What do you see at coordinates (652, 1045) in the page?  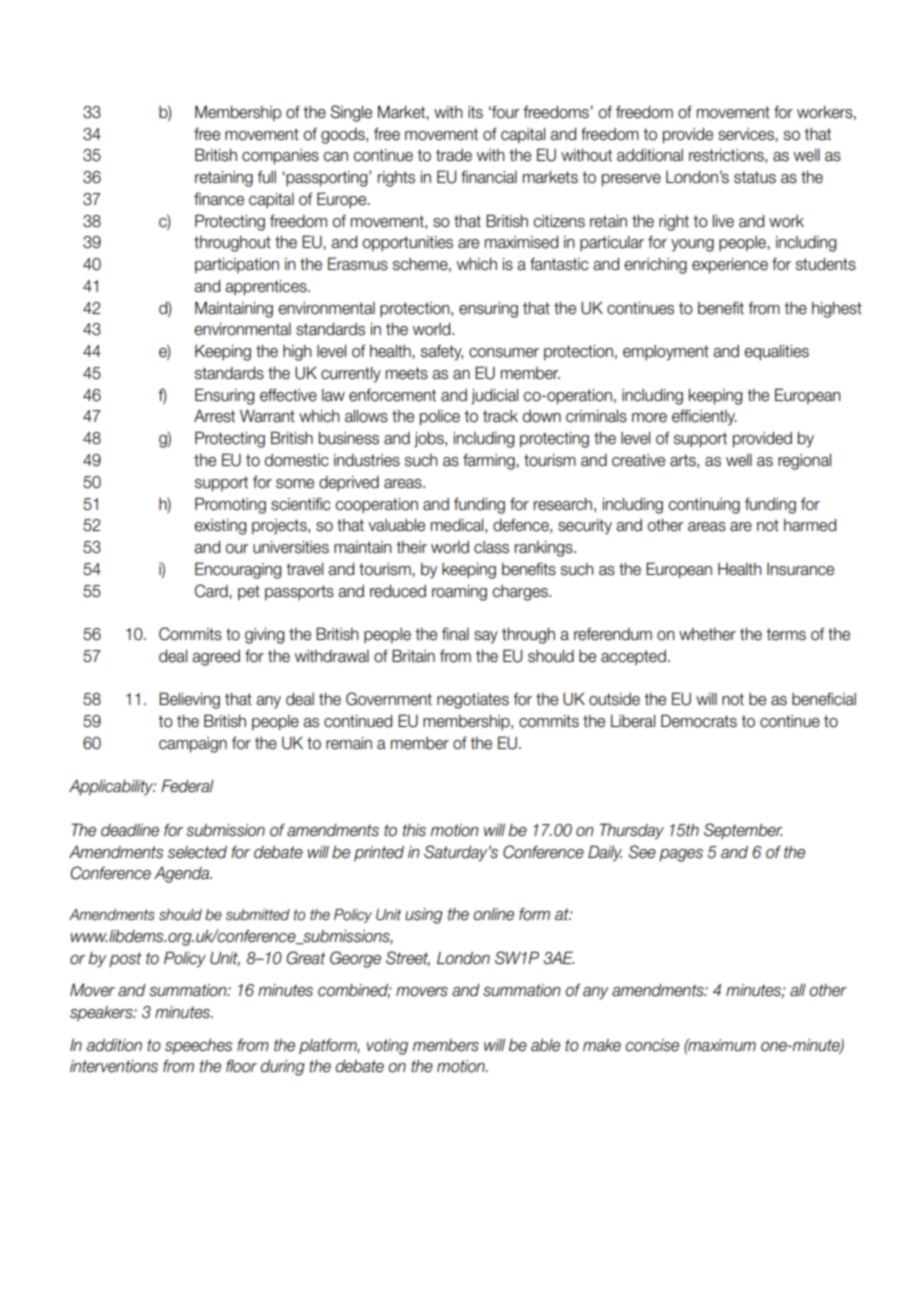 I see `concise` at bounding box center [652, 1045].
